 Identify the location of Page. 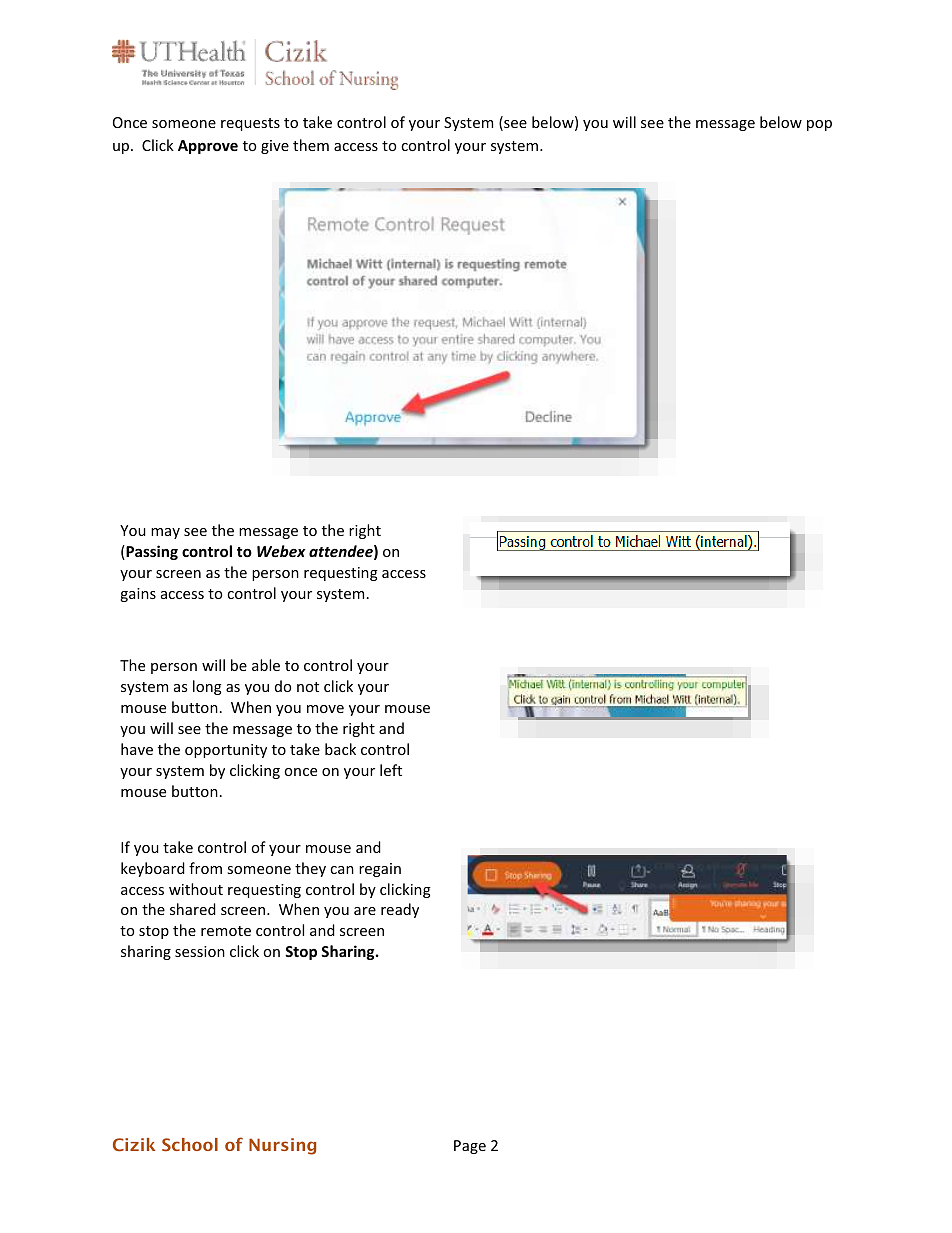
(470, 1147).
